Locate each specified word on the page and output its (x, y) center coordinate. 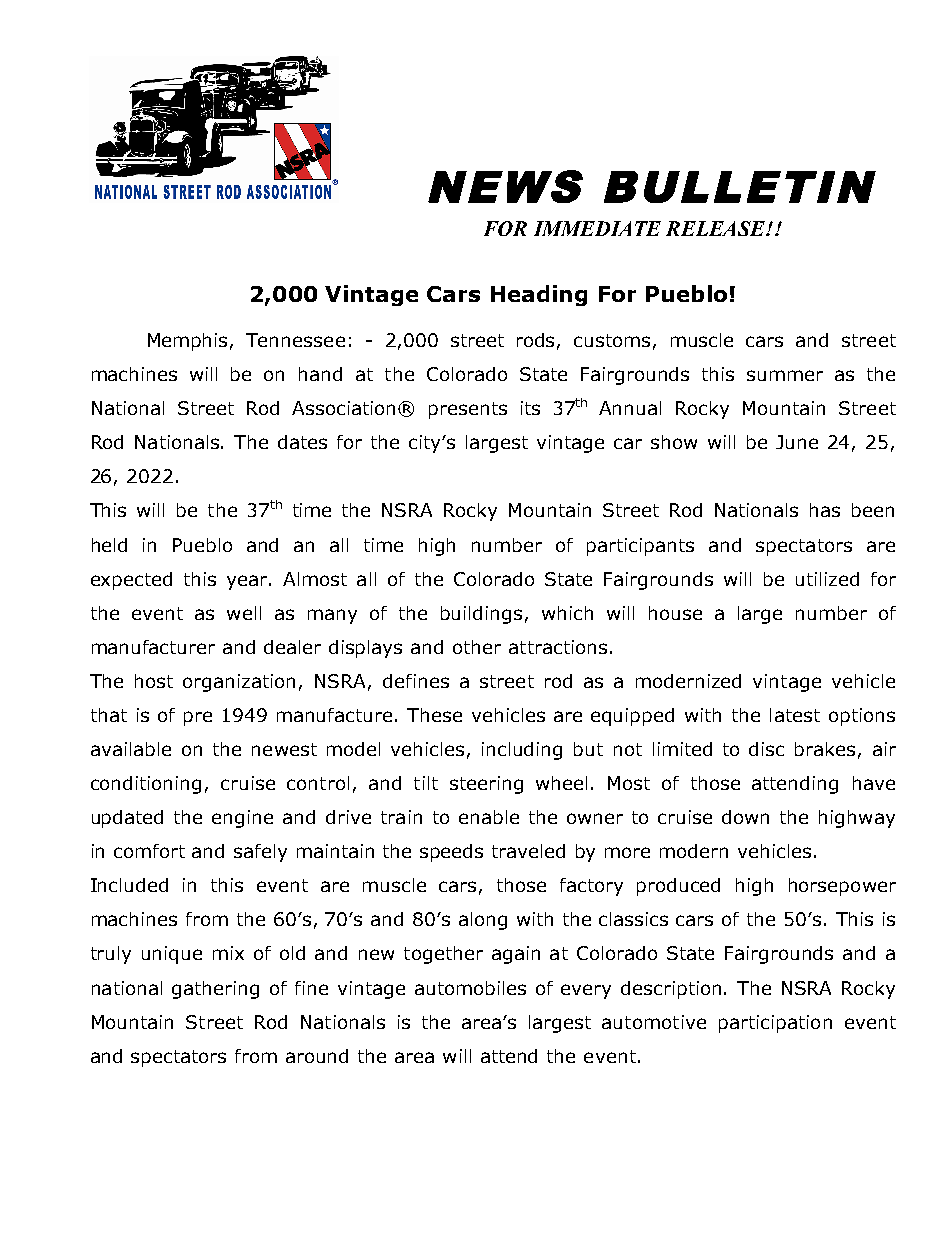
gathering (215, 990)
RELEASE (717, 228)
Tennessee (295, 340)
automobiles (470, 988)
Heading (539, 295)
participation (775, 1024)
